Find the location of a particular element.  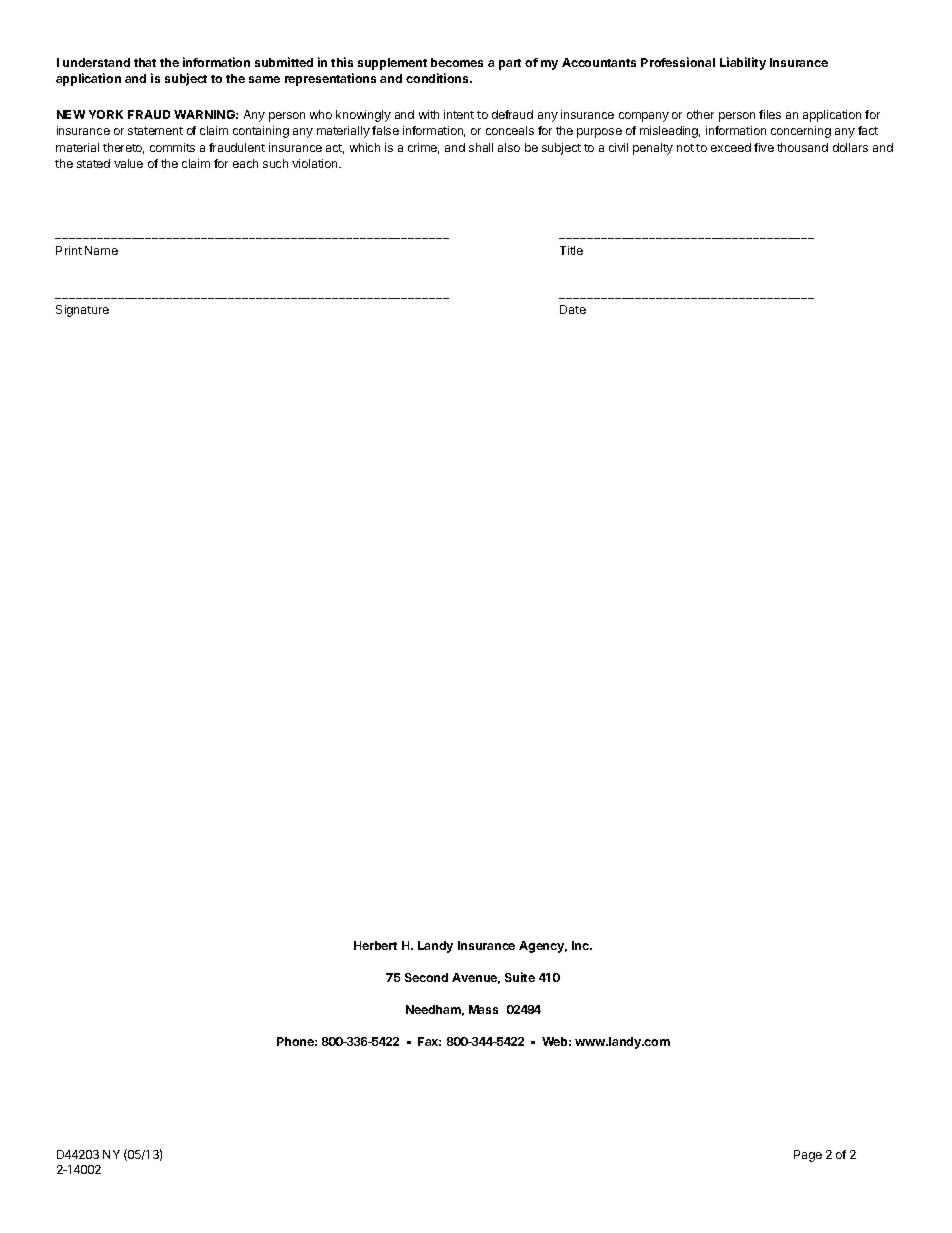

intent is located at coordinates (459, 114).
